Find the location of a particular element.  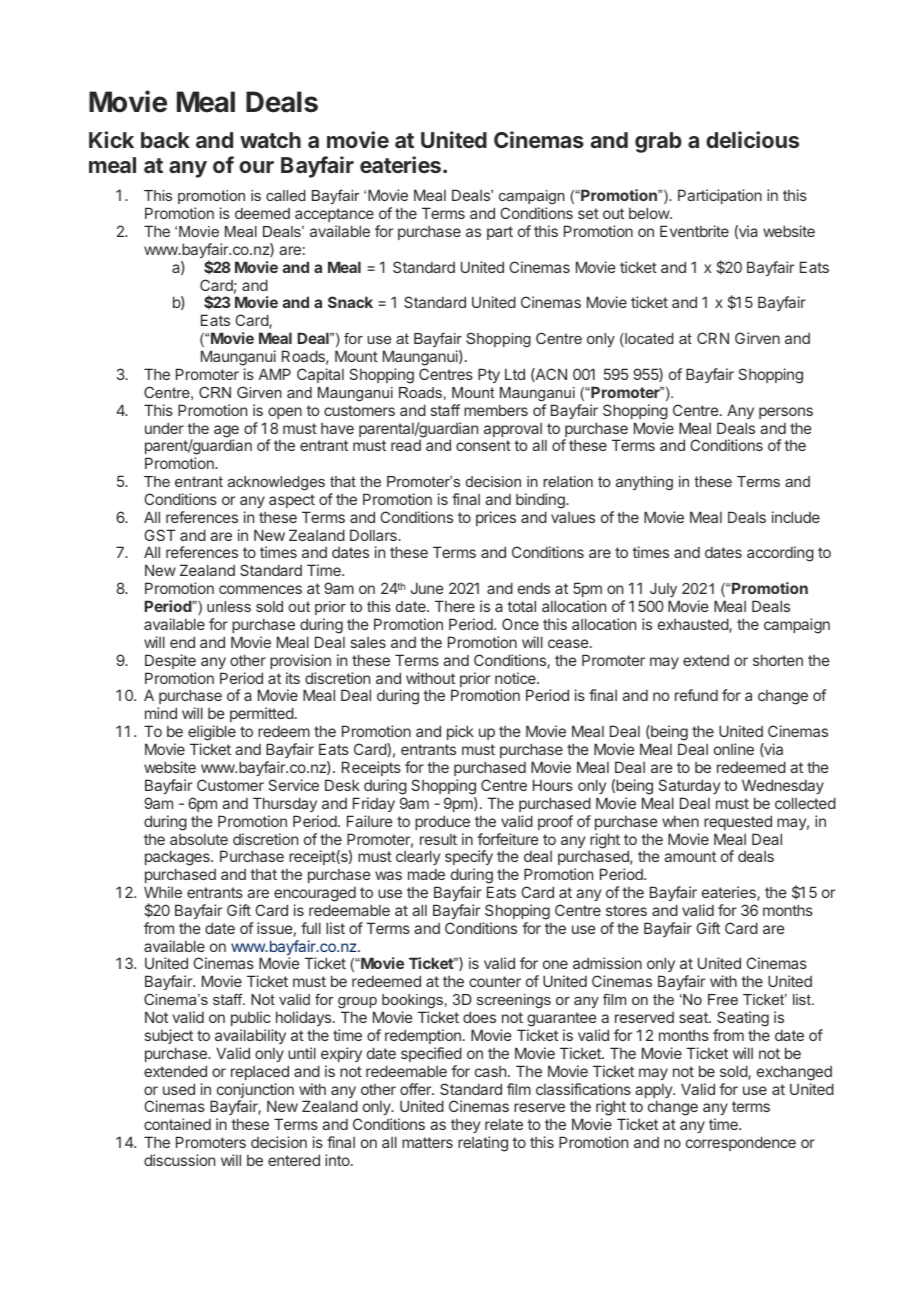

counter is located at coordinates (495, 981).
